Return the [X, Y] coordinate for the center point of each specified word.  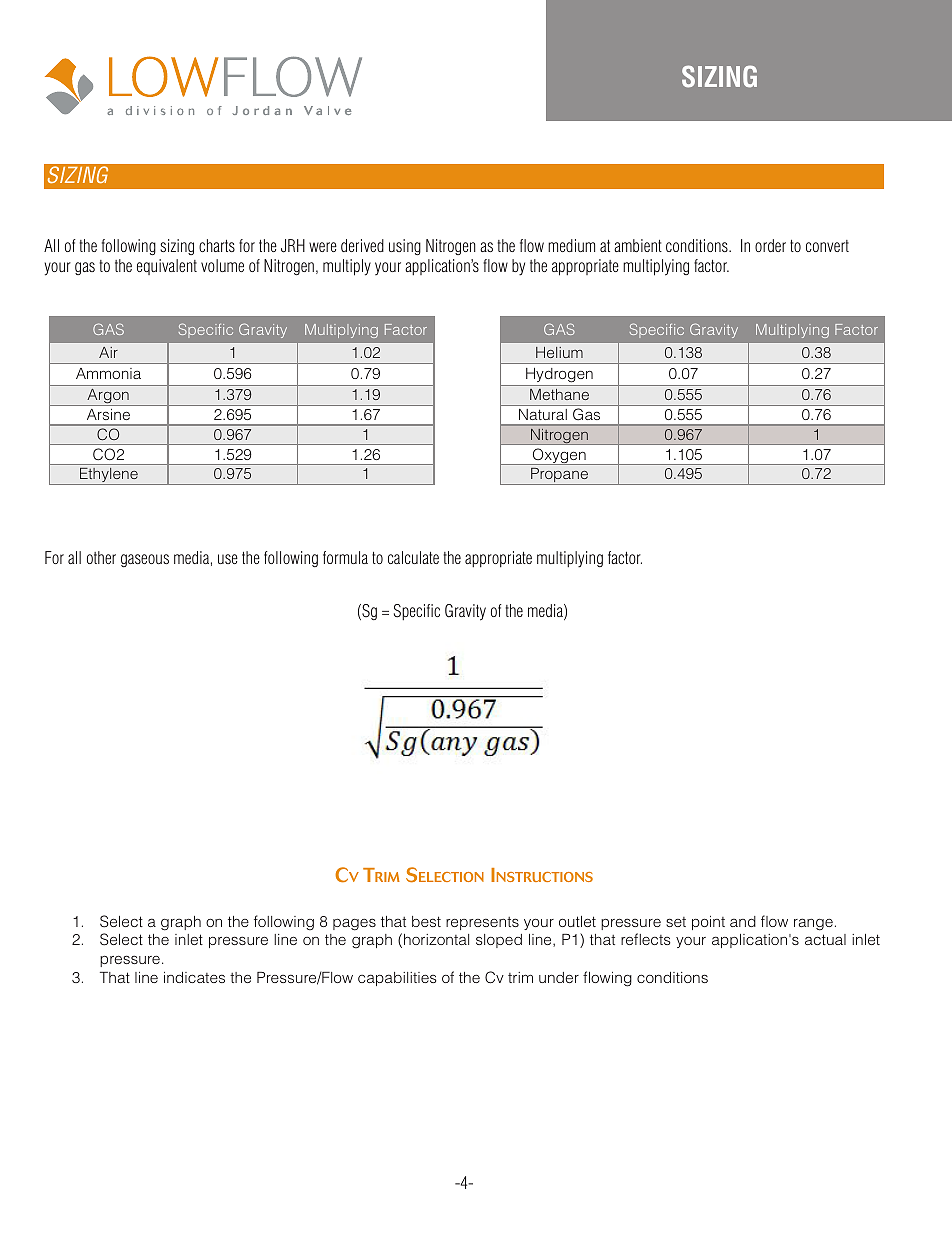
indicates [194, 977]
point [708, 923]
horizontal [436, 939]
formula [345, 557]
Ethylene [109, 476]
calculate [413, 557]
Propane [559, 476]
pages [354, 924]
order [770, 245]
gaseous [145, 560]
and [743, 921]
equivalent [167, 267]
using [405, 247]
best [426, 921]
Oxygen [559, 456]
